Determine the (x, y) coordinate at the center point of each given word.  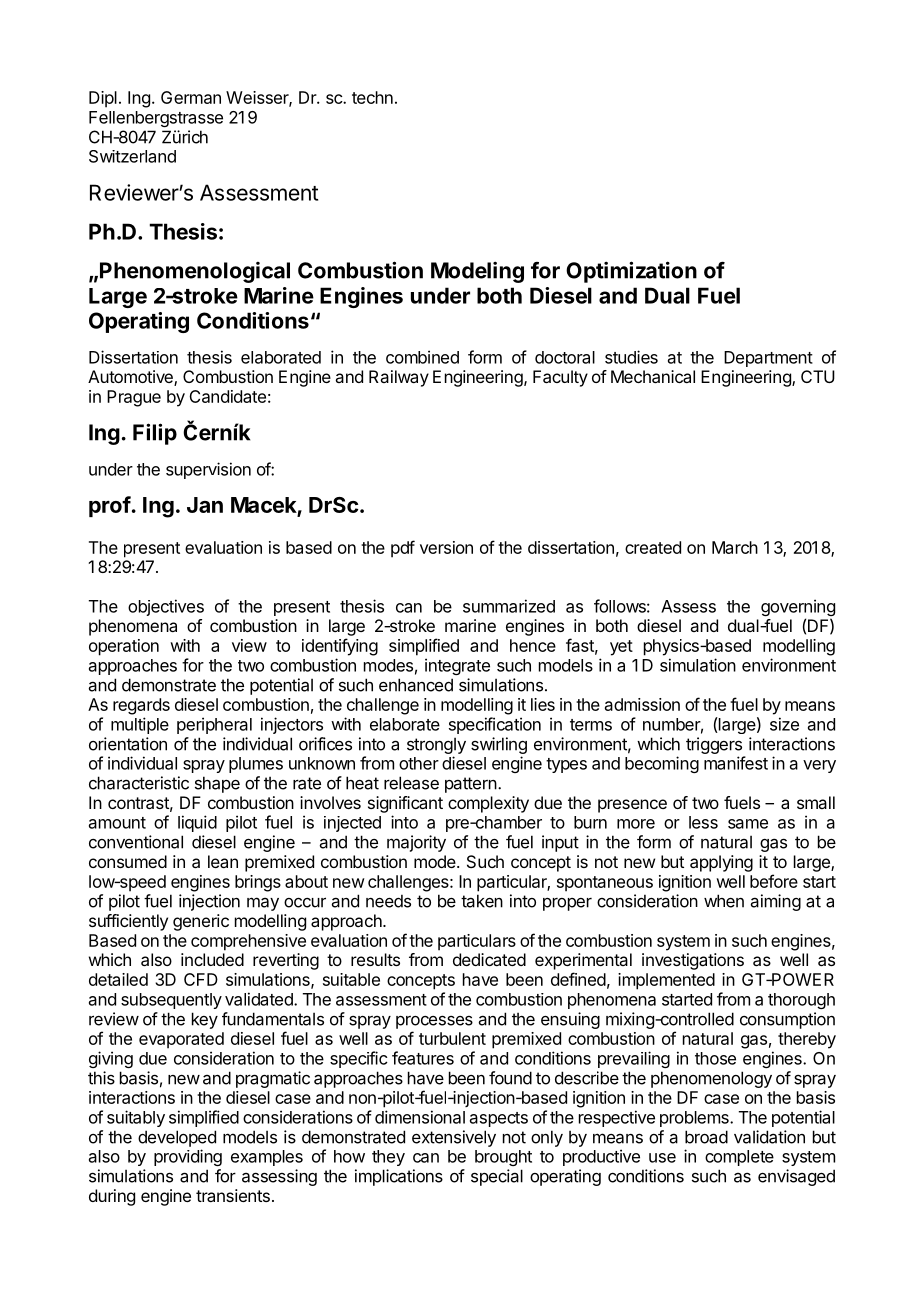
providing (188, 1157)
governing (798, 609)
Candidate (227, 396)
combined (422, 357)
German (191, 97)
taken (482, 901)
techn (372, 97)
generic (201, 922)
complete (739, 1158)
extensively (454, 1138)
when (724, 901)
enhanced (416, 685)
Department (768, 359)
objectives (166, 607)
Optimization (631, 272)
